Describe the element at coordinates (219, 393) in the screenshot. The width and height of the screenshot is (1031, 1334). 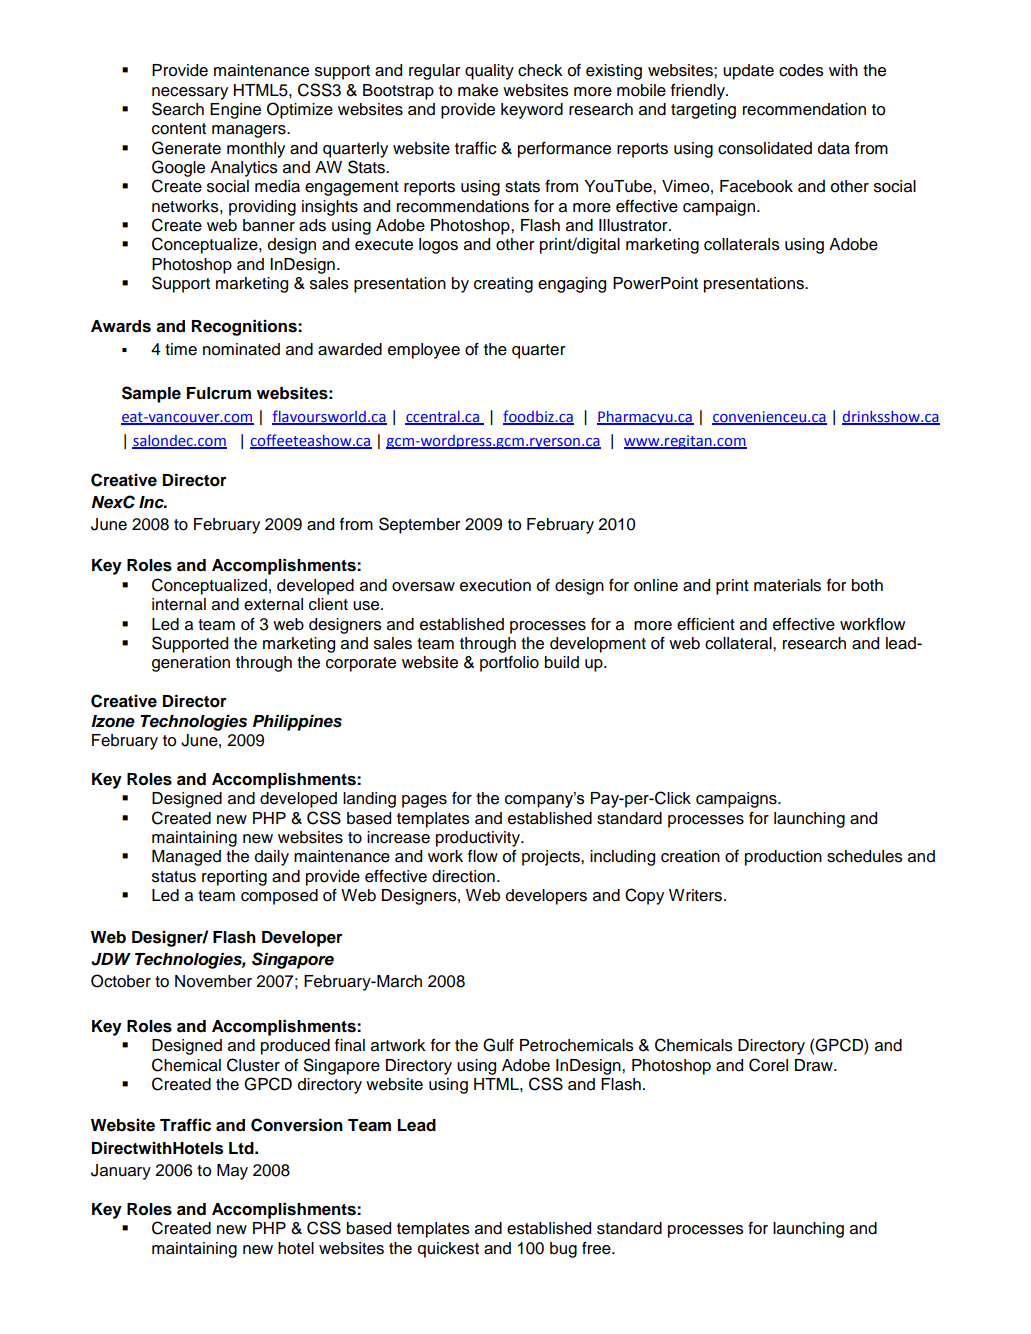
I see `Fulcrum` at that location.
